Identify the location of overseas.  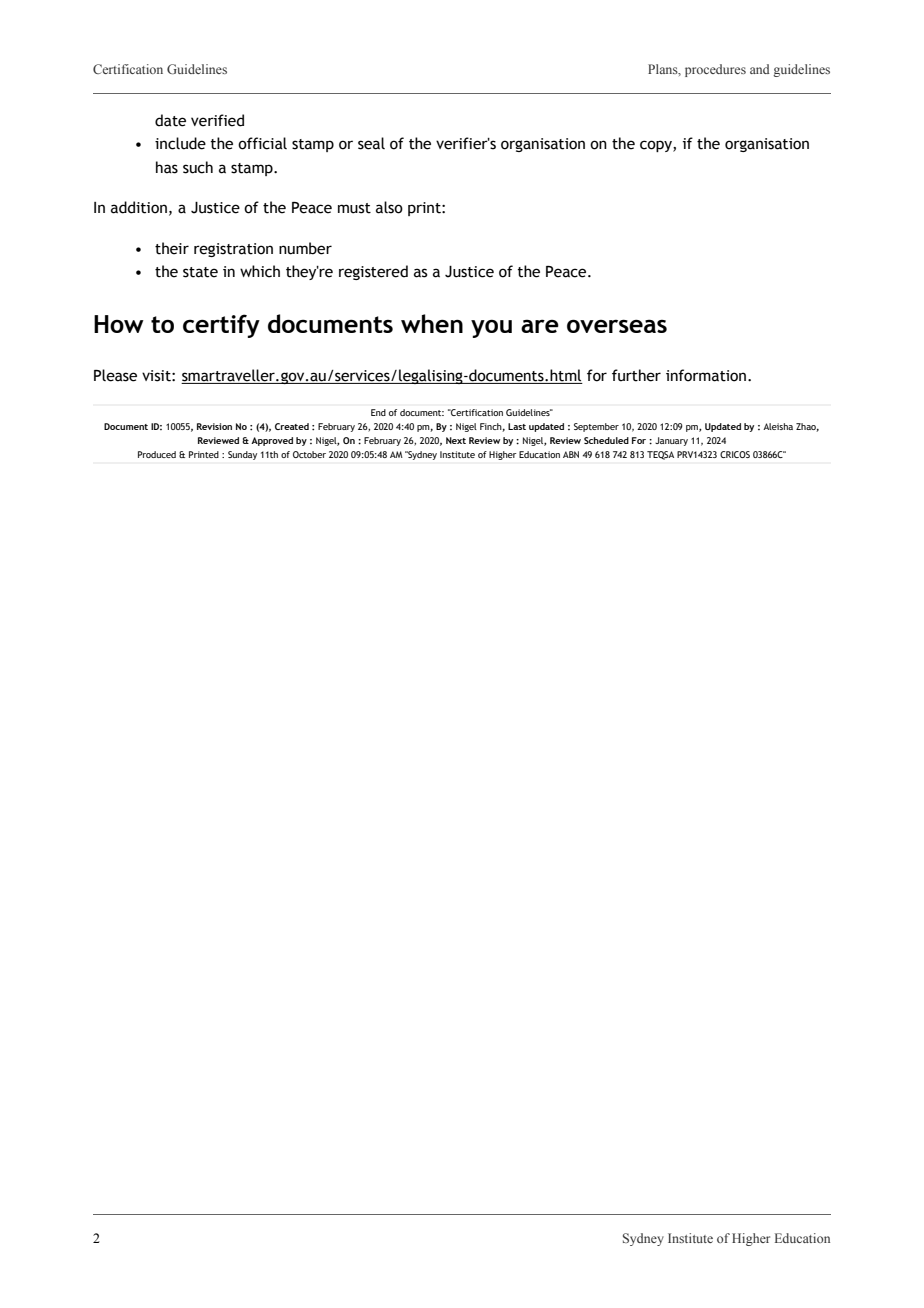
(617, 326).
